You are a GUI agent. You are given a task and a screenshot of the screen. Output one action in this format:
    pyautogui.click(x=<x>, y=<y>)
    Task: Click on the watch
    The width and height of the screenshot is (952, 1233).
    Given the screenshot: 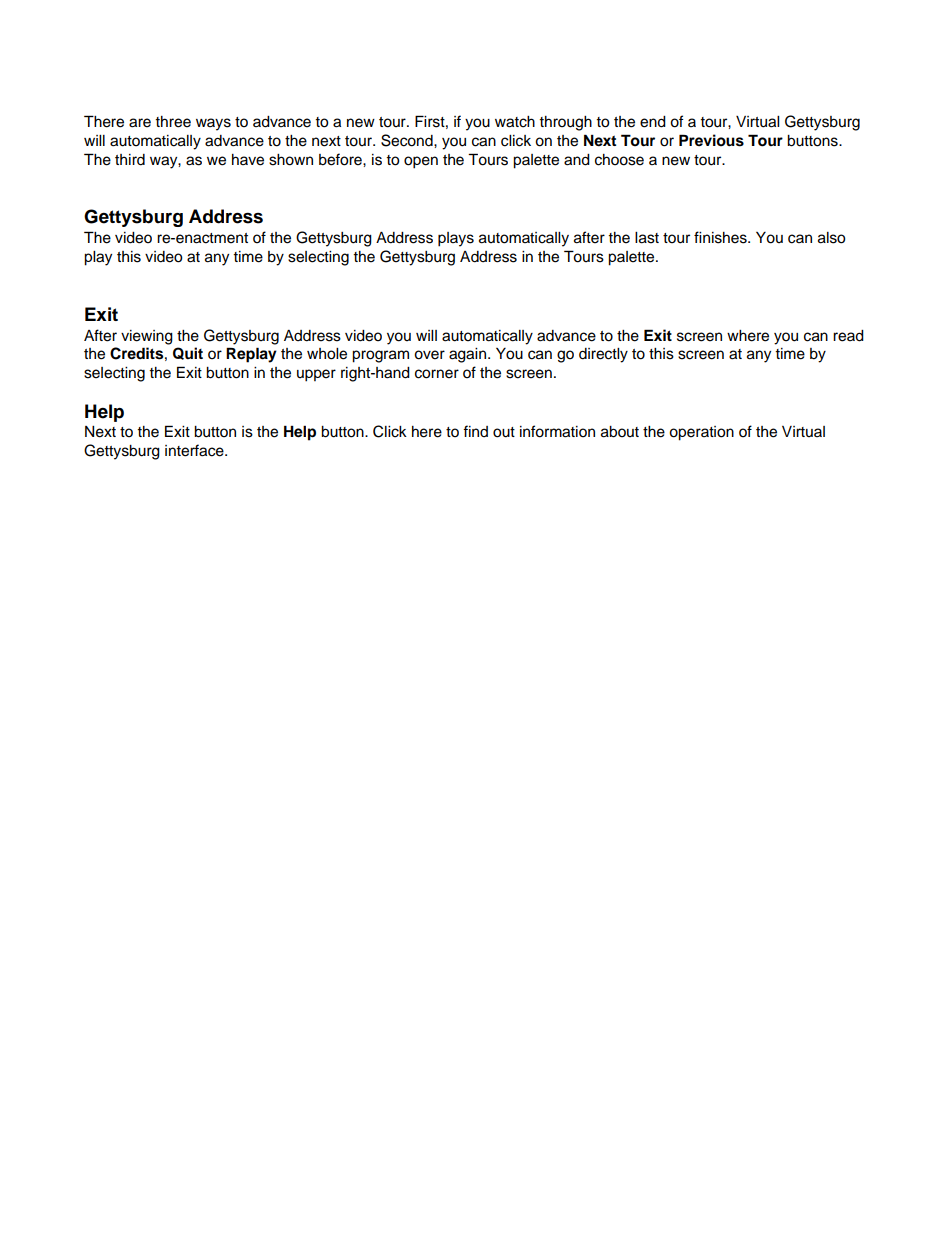 What is the action you would take?
    pyautogui.click(x=515, y=122)
